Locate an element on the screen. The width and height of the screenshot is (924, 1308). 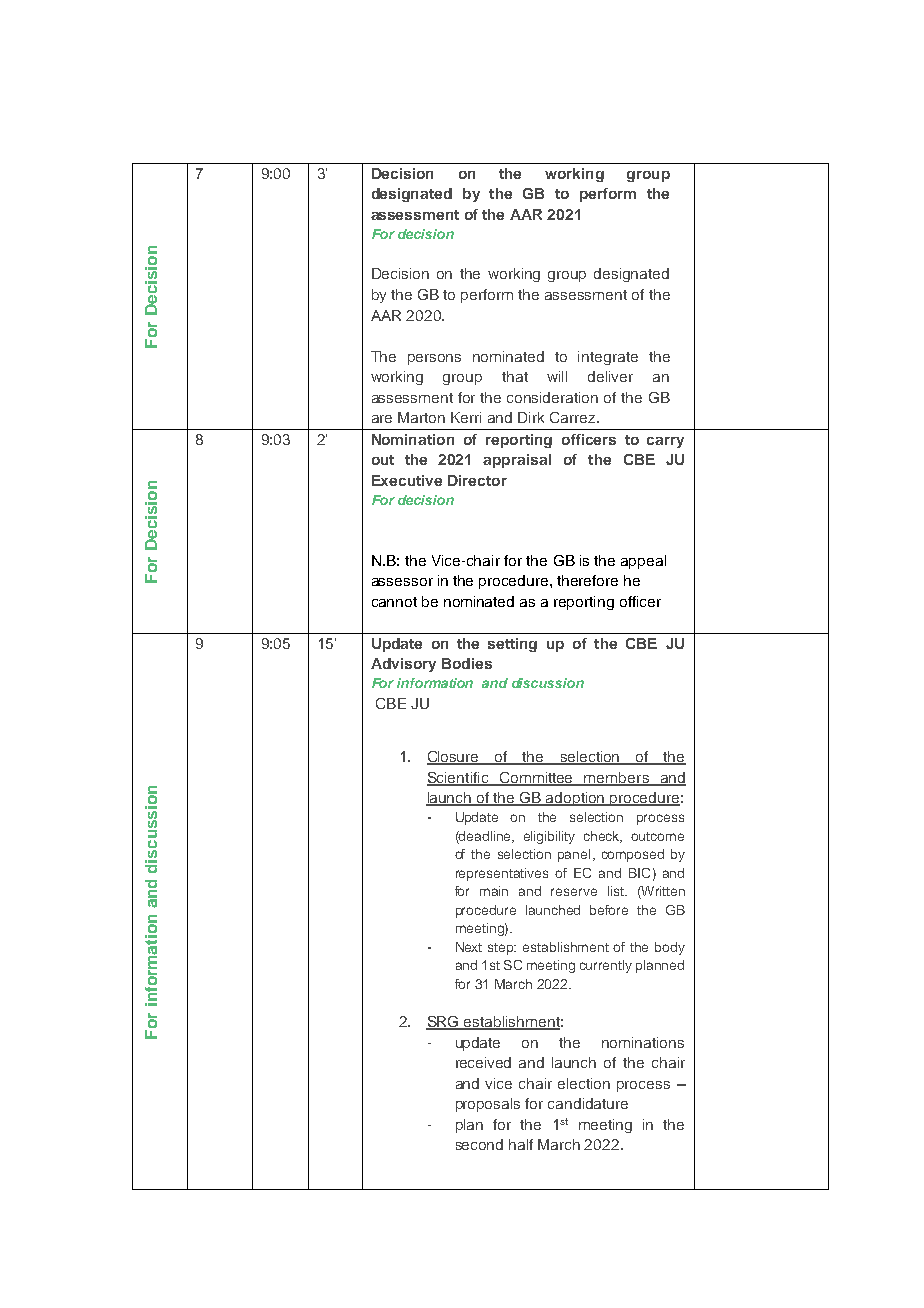
appeal is located at coordinates (643, 562).
